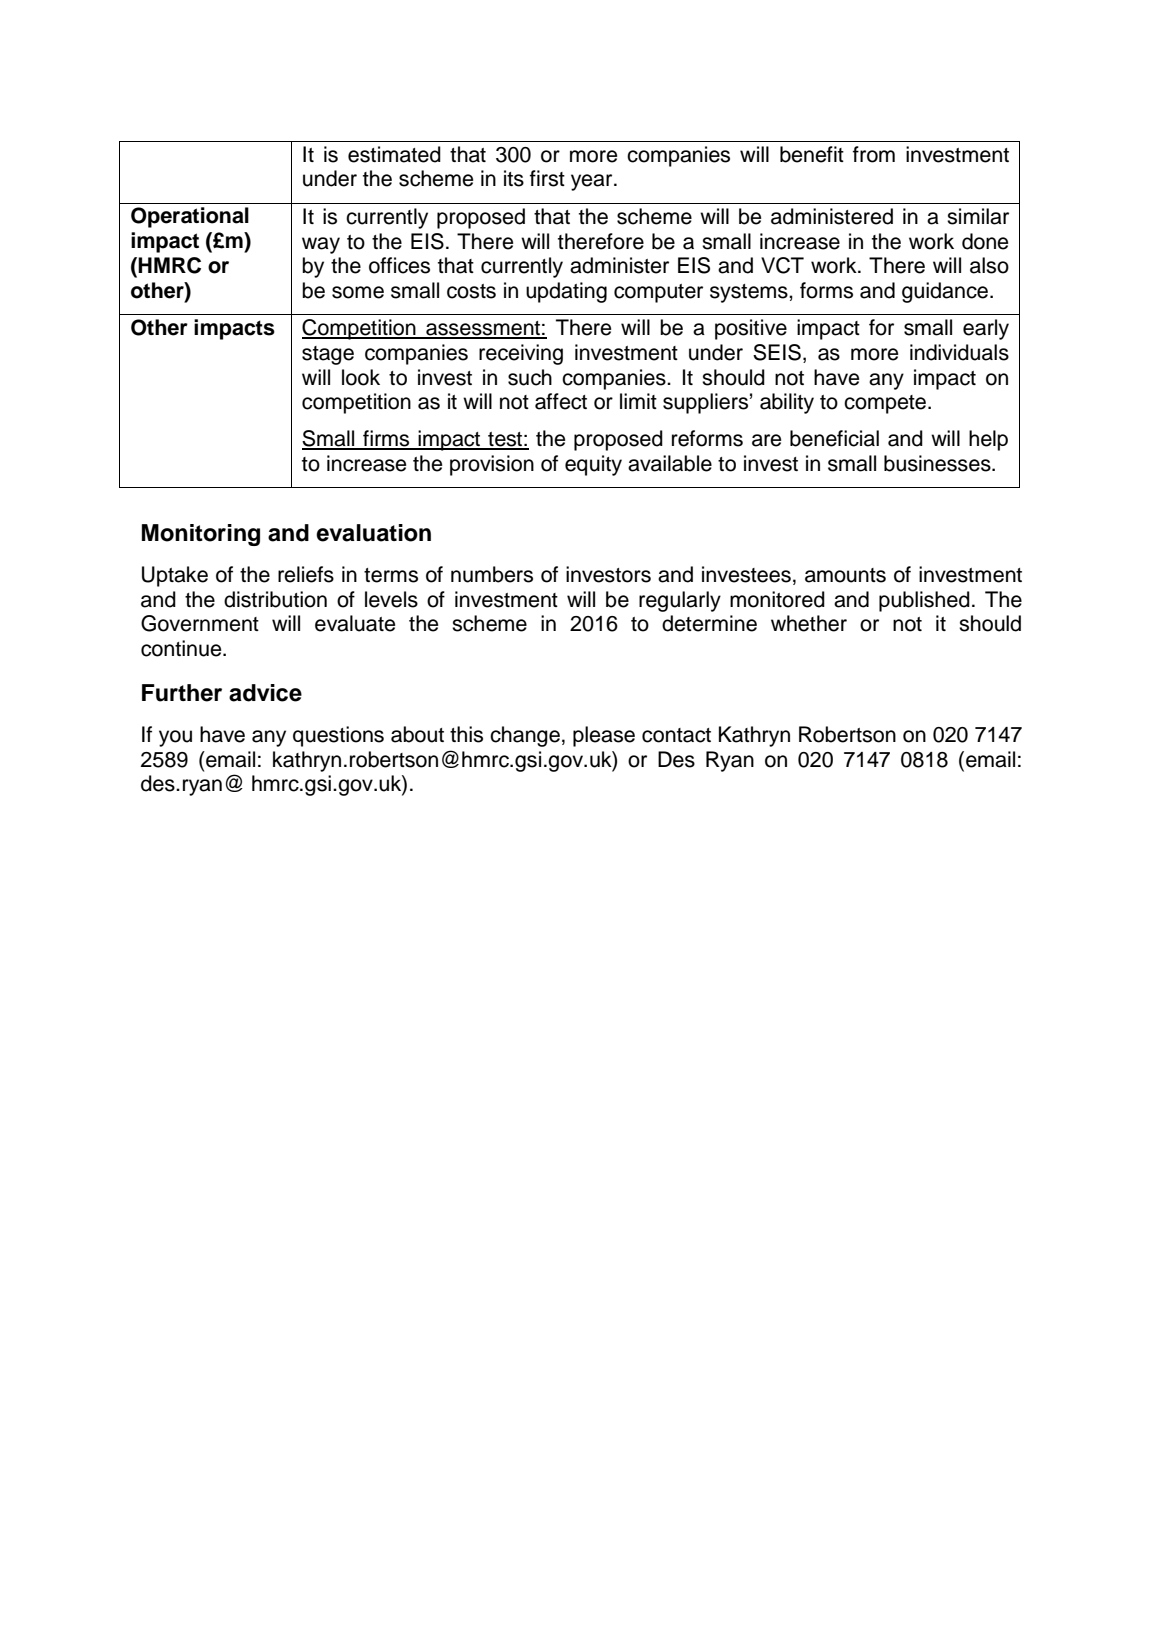  Describe the element at coordinates (358, 292) in the screenshot. I see `some` at that location.
